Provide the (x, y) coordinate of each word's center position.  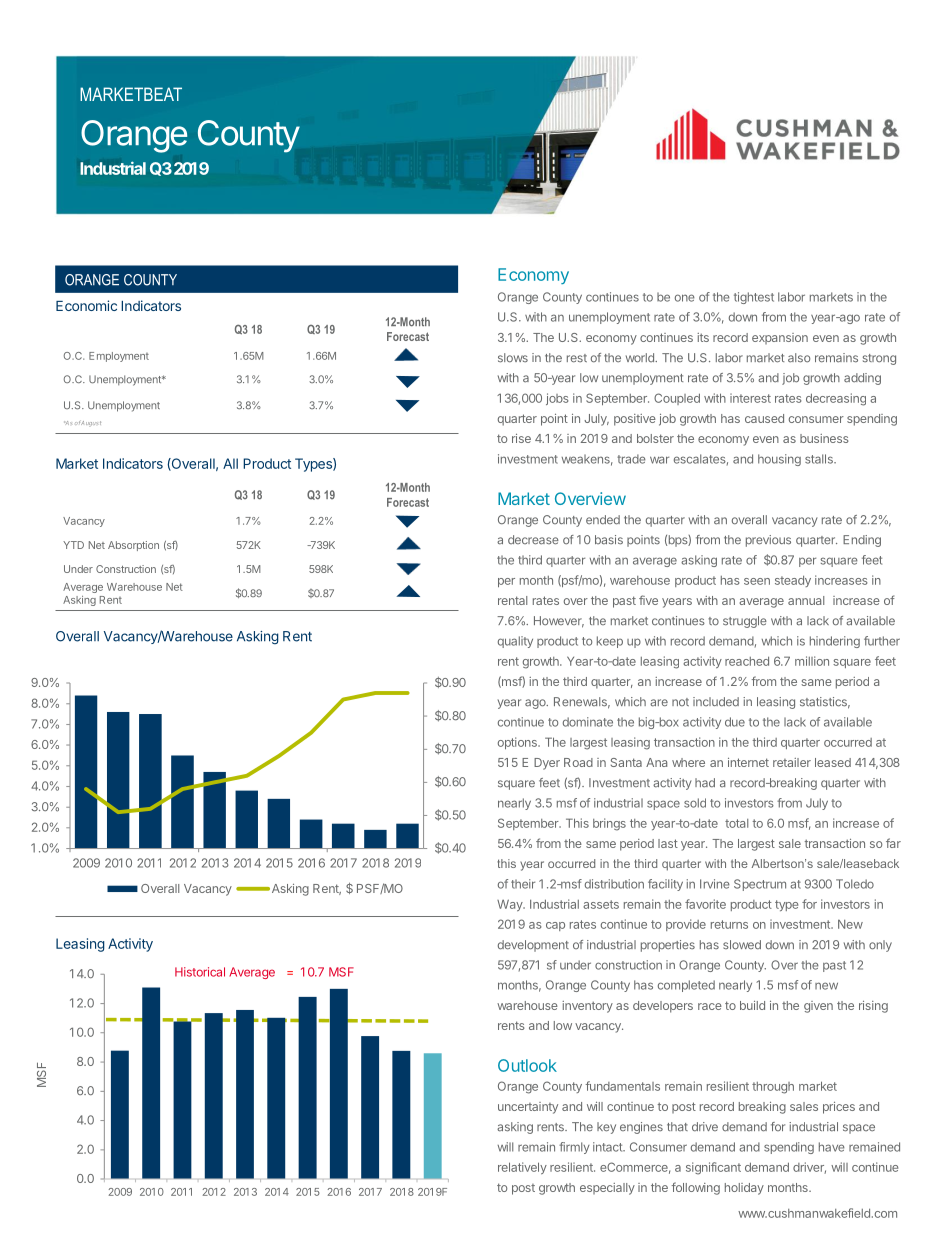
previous (768, 541)
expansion (780, 338)
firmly (574, 1148)
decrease (533, 540)
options (518, 743)
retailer (792, 762)
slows (513, 358)
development (533, 946)
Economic (86, 305)
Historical (200, 972)
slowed (742, 945)
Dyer (547, 764)
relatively (522, 1168)
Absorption (133, 546)
